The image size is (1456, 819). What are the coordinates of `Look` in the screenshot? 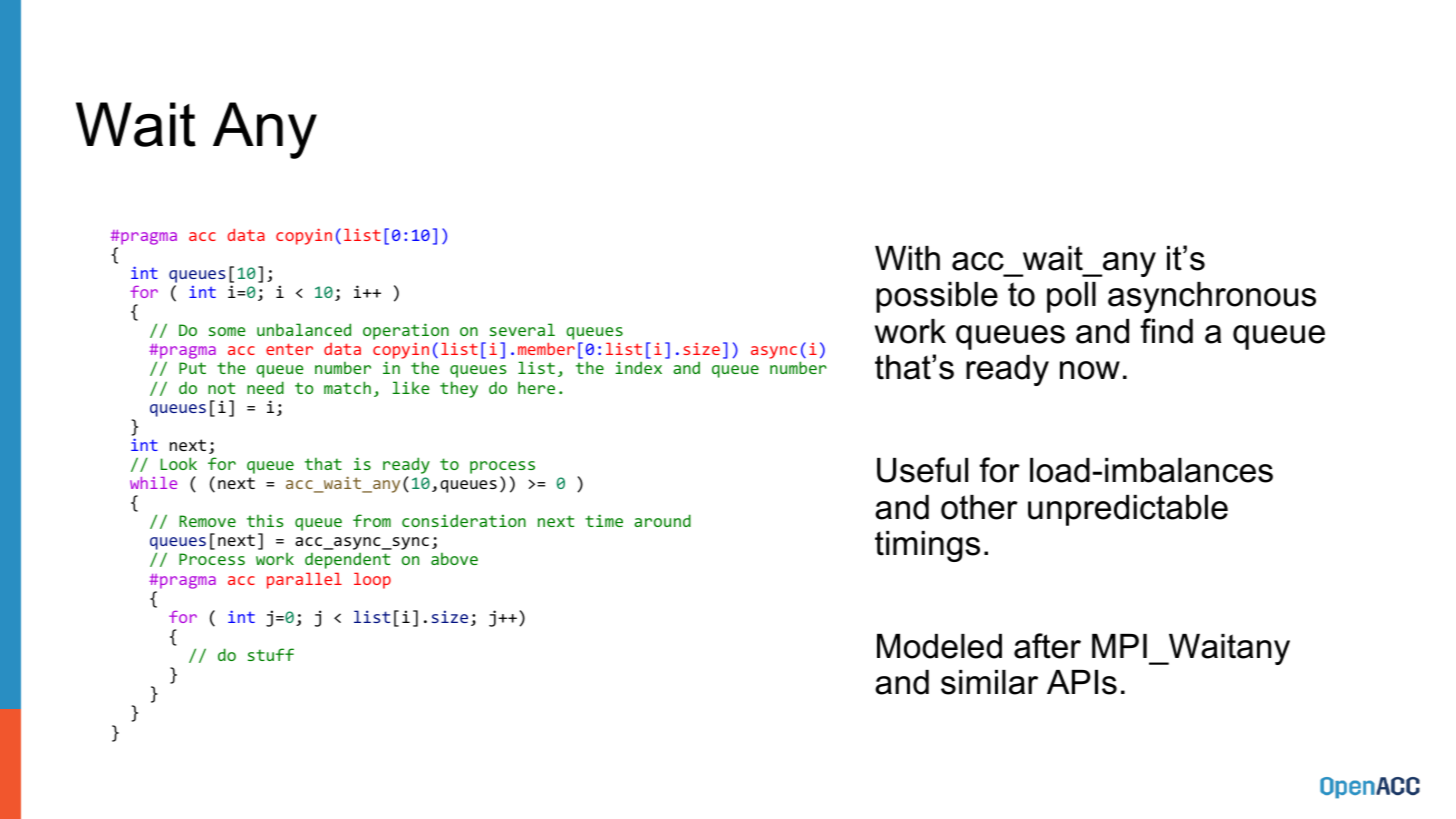 It's located at (179, 463).
